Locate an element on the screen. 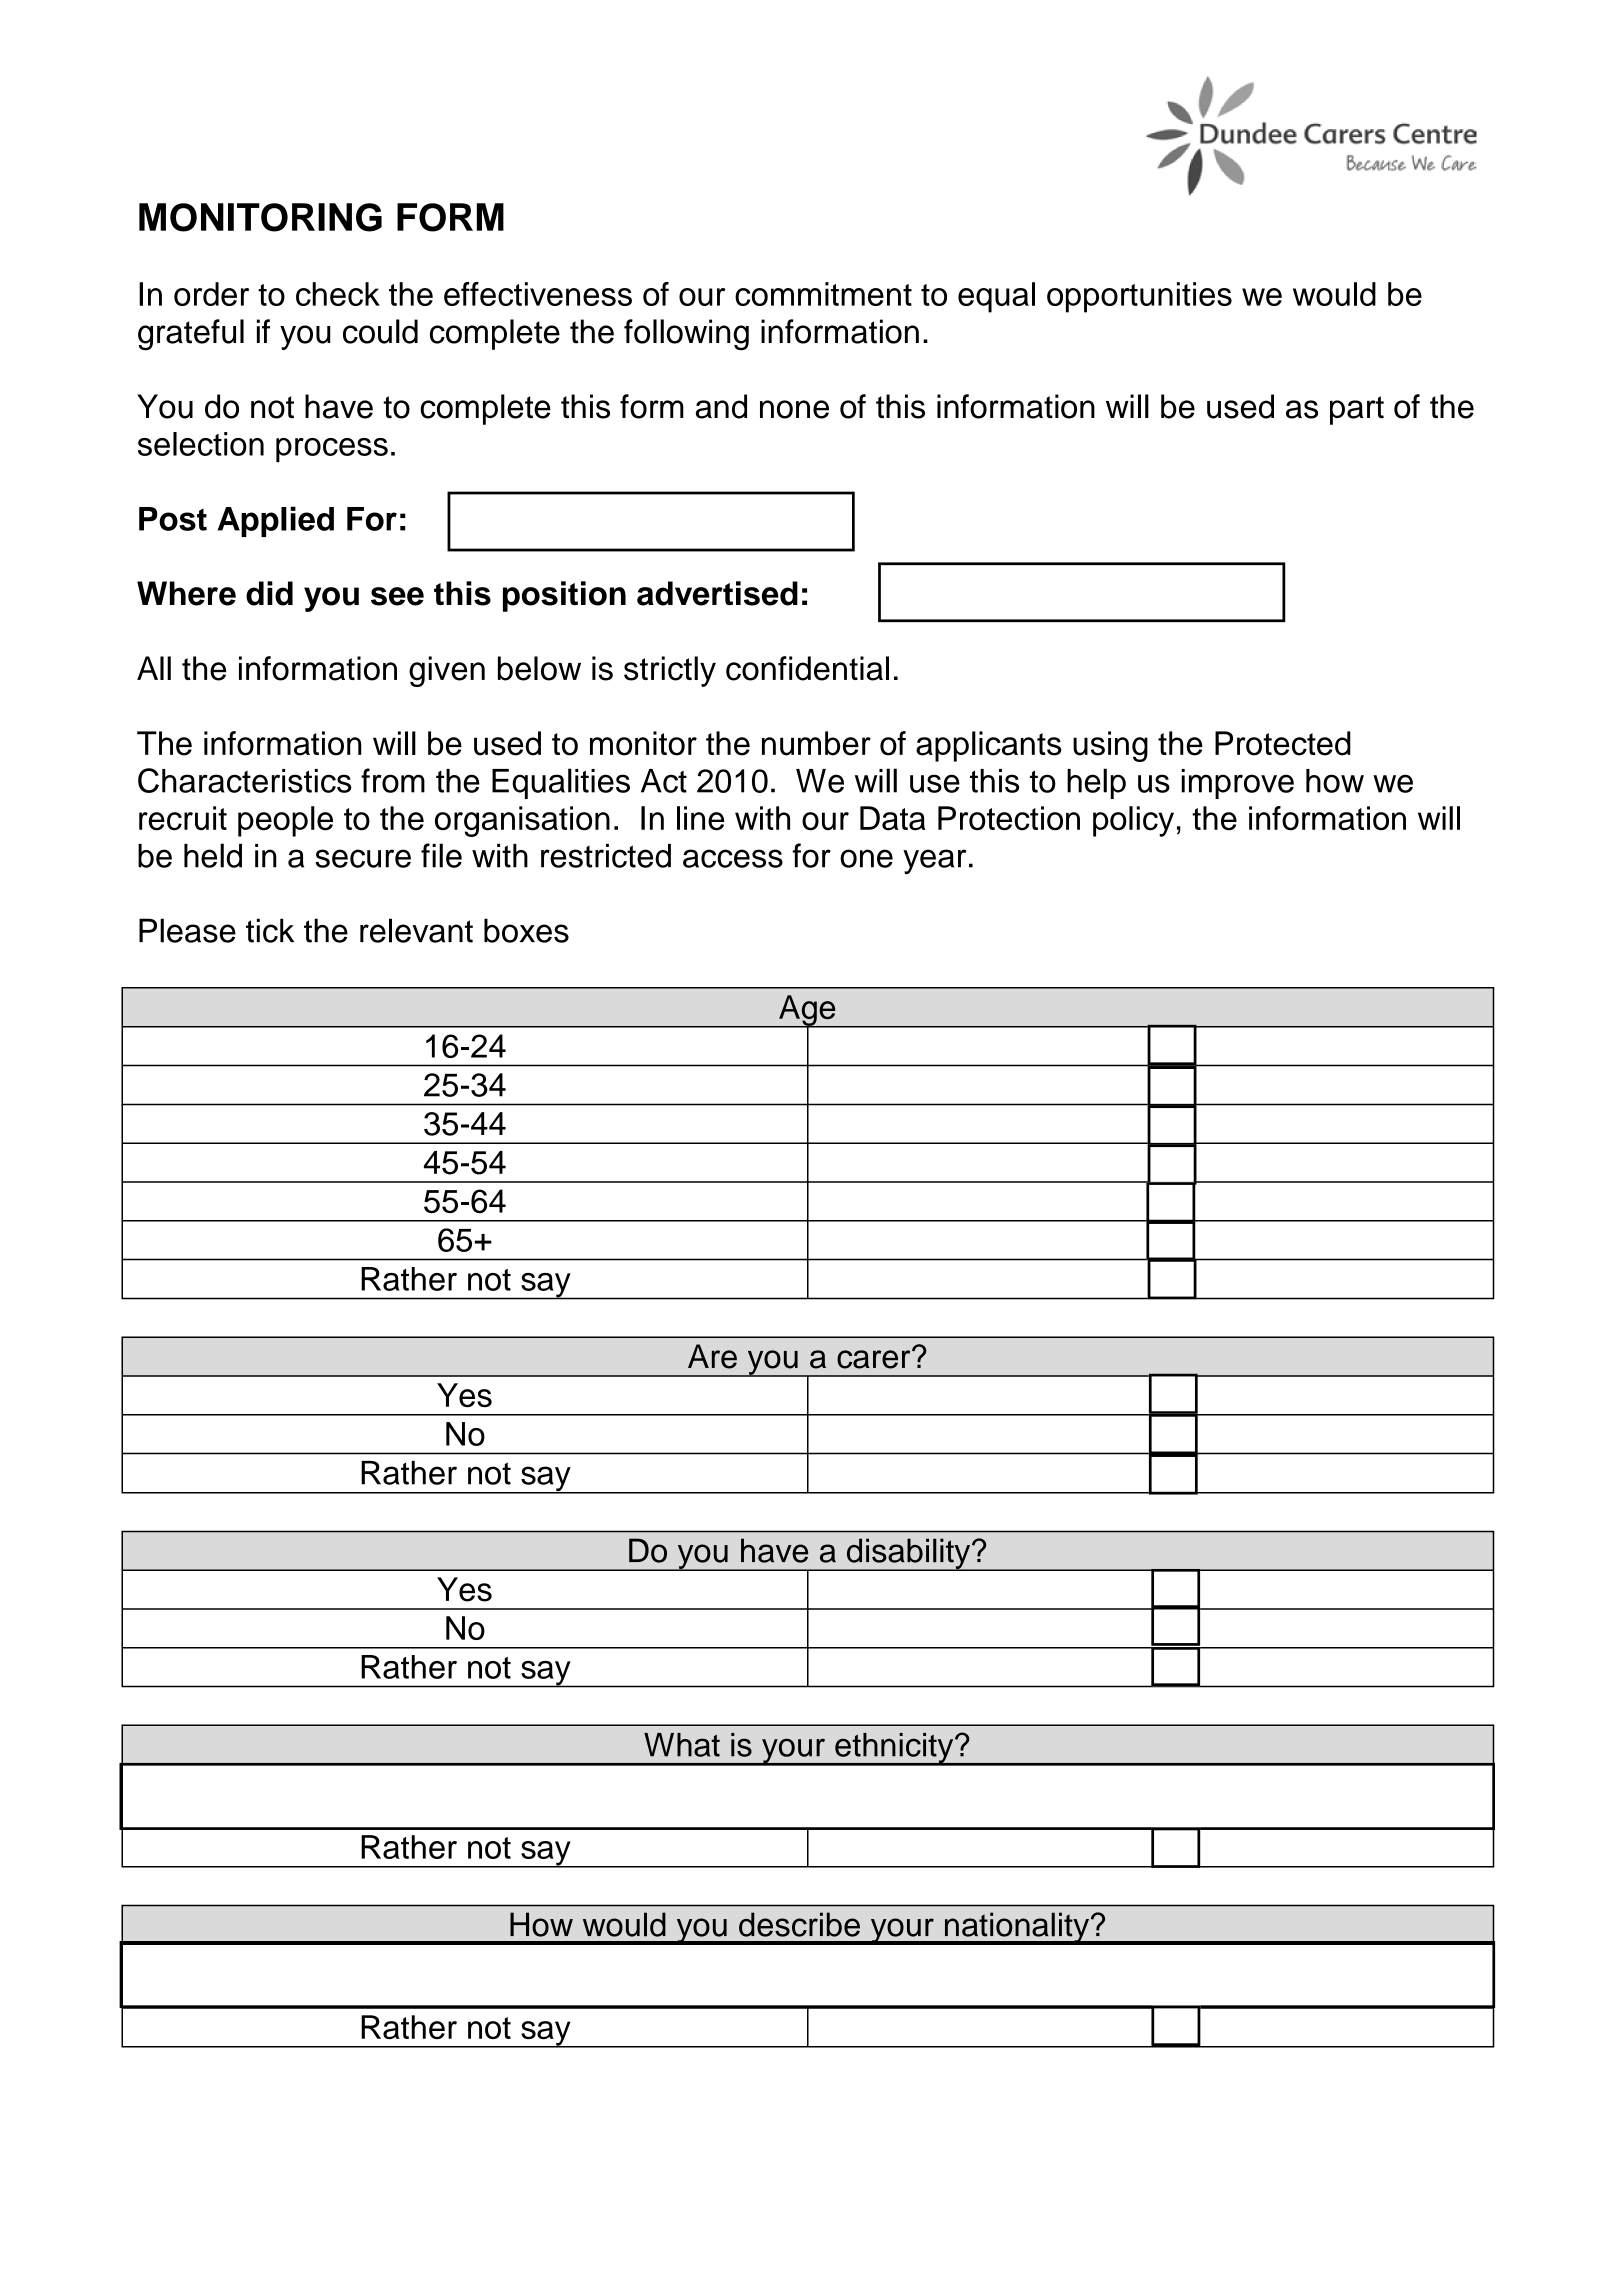  Characteristics is located at coordinates (245, 780).
